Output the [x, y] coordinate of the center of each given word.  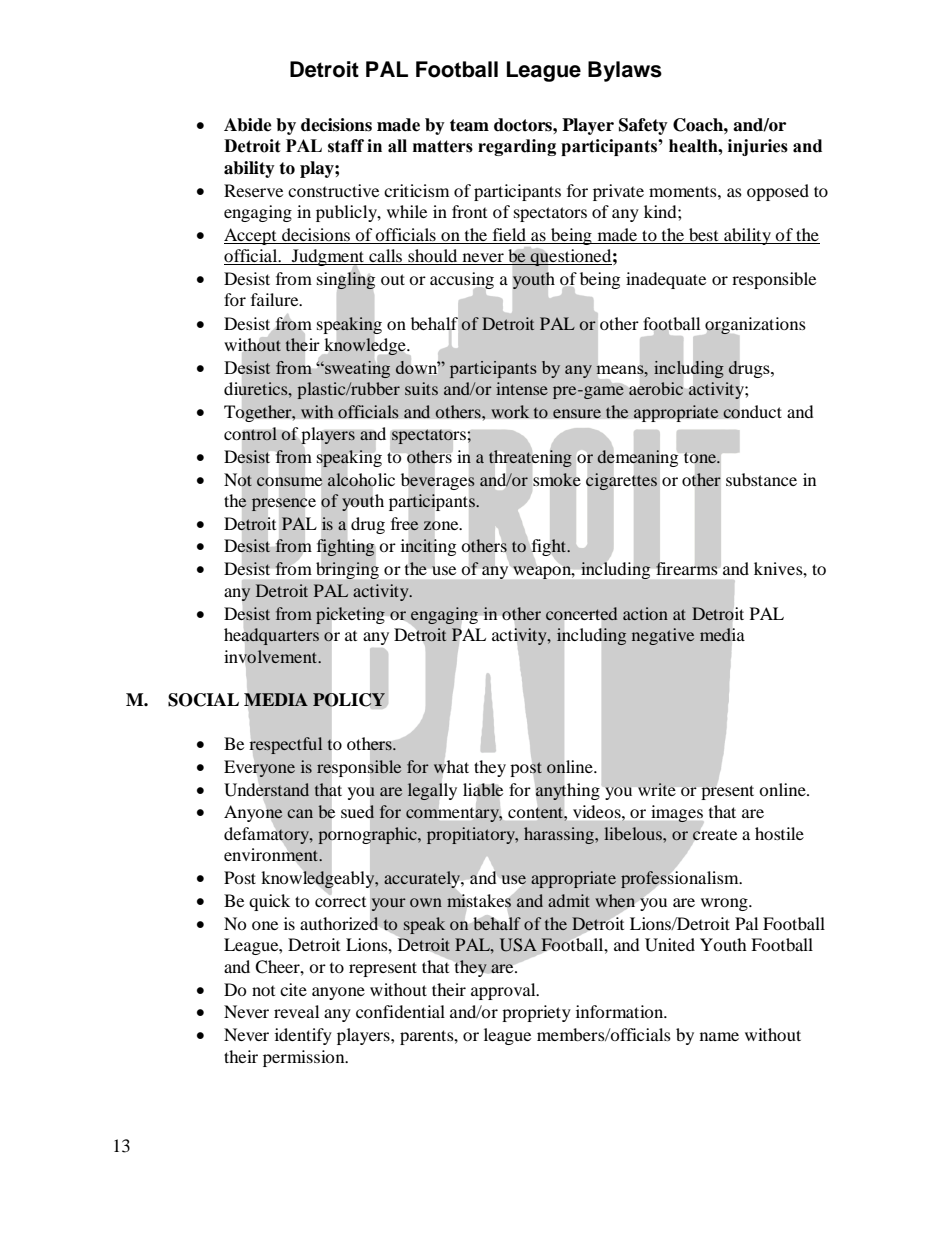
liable [483, 790]
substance [761, 479]
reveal [296, 1011]
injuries [758, 147]
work [510, 412]
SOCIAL [203, 700]
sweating [356, 369]
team [469, 125]
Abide [248, 125]
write [657, 789]
